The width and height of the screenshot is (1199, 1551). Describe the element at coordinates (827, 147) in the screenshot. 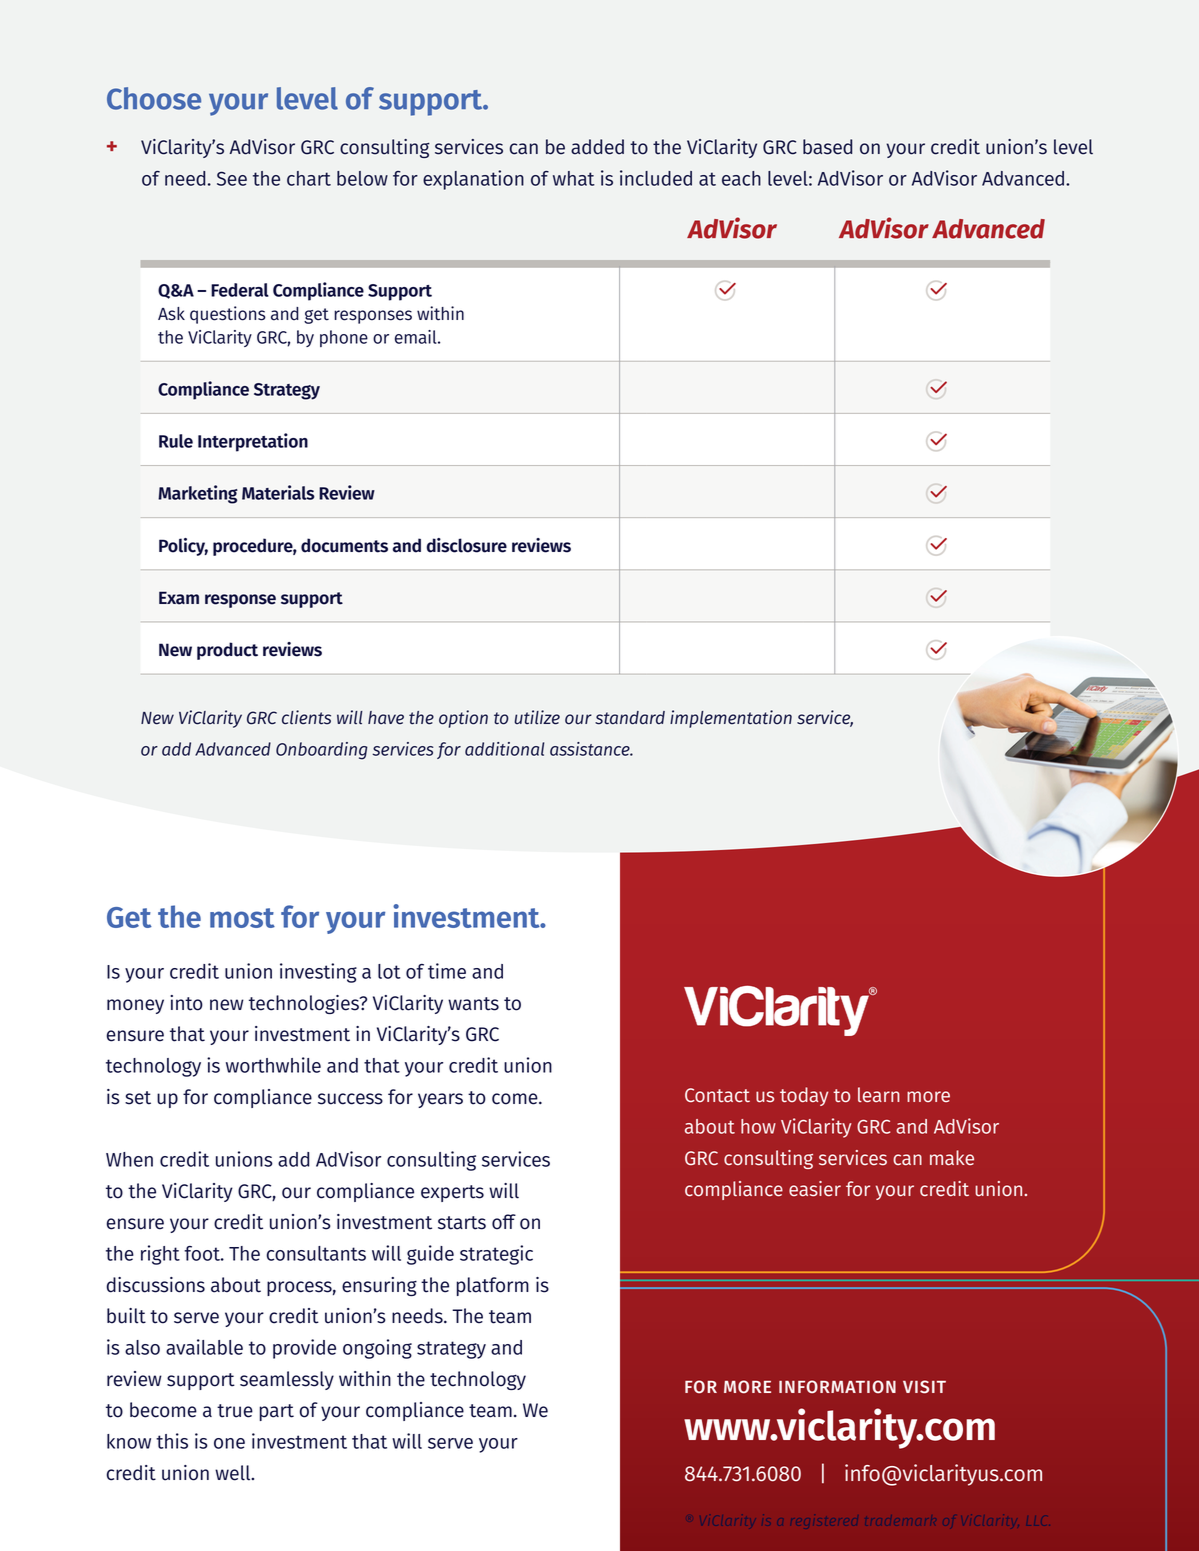

I see `based` at that location.
